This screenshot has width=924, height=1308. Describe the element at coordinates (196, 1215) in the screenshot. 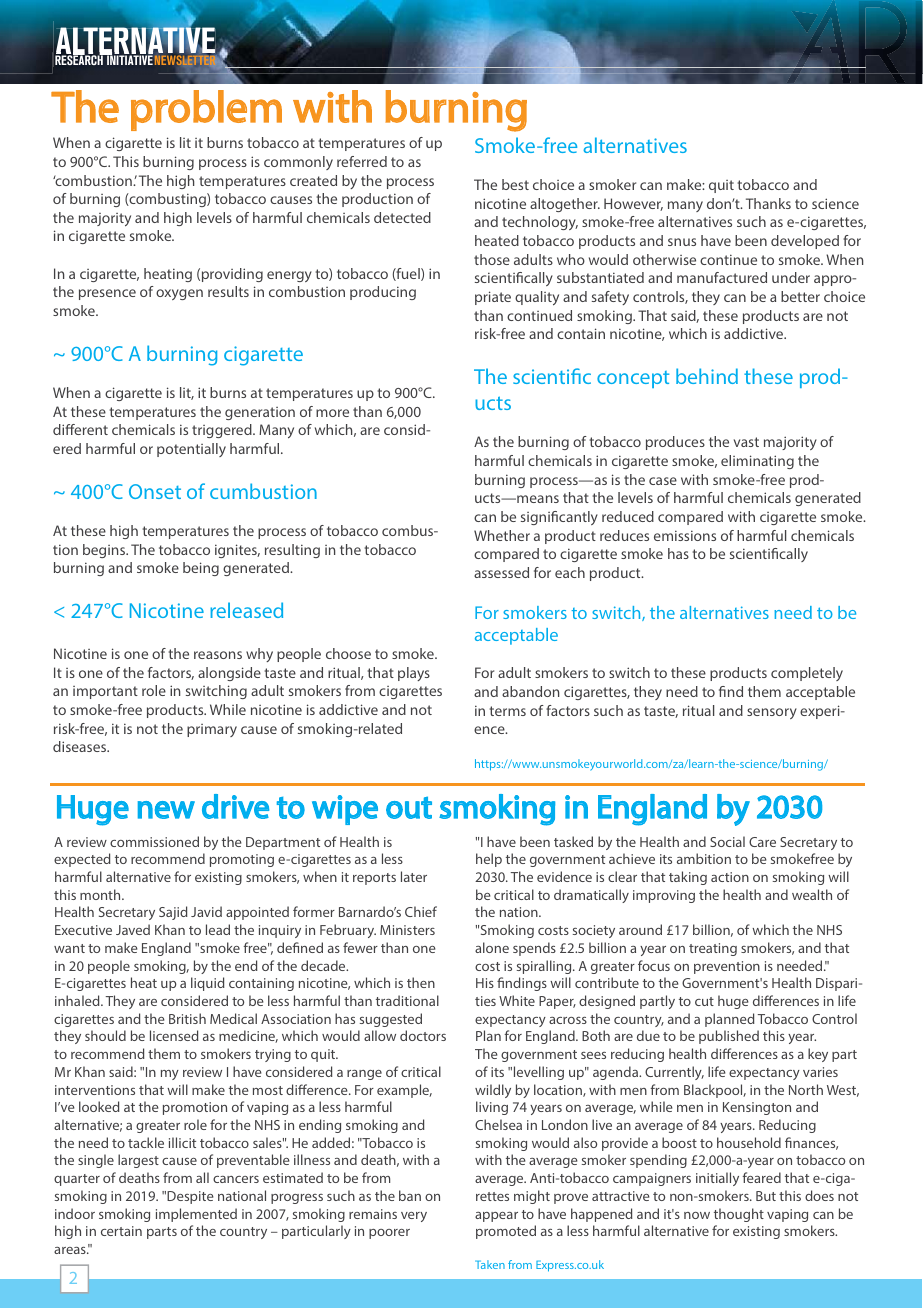

I see `implemented` at that location.
